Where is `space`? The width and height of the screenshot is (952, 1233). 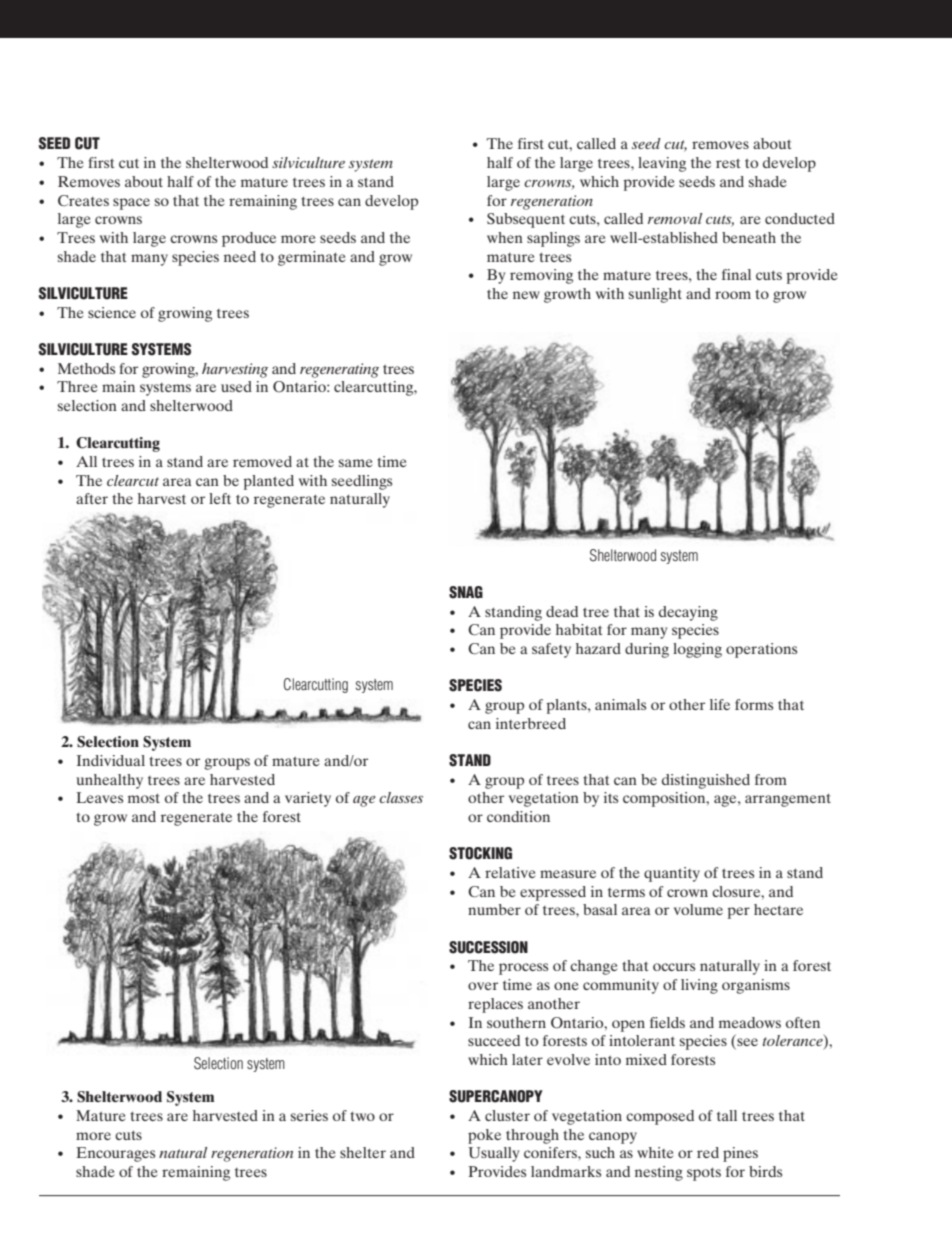 space is located at coordinates (131, 204).
